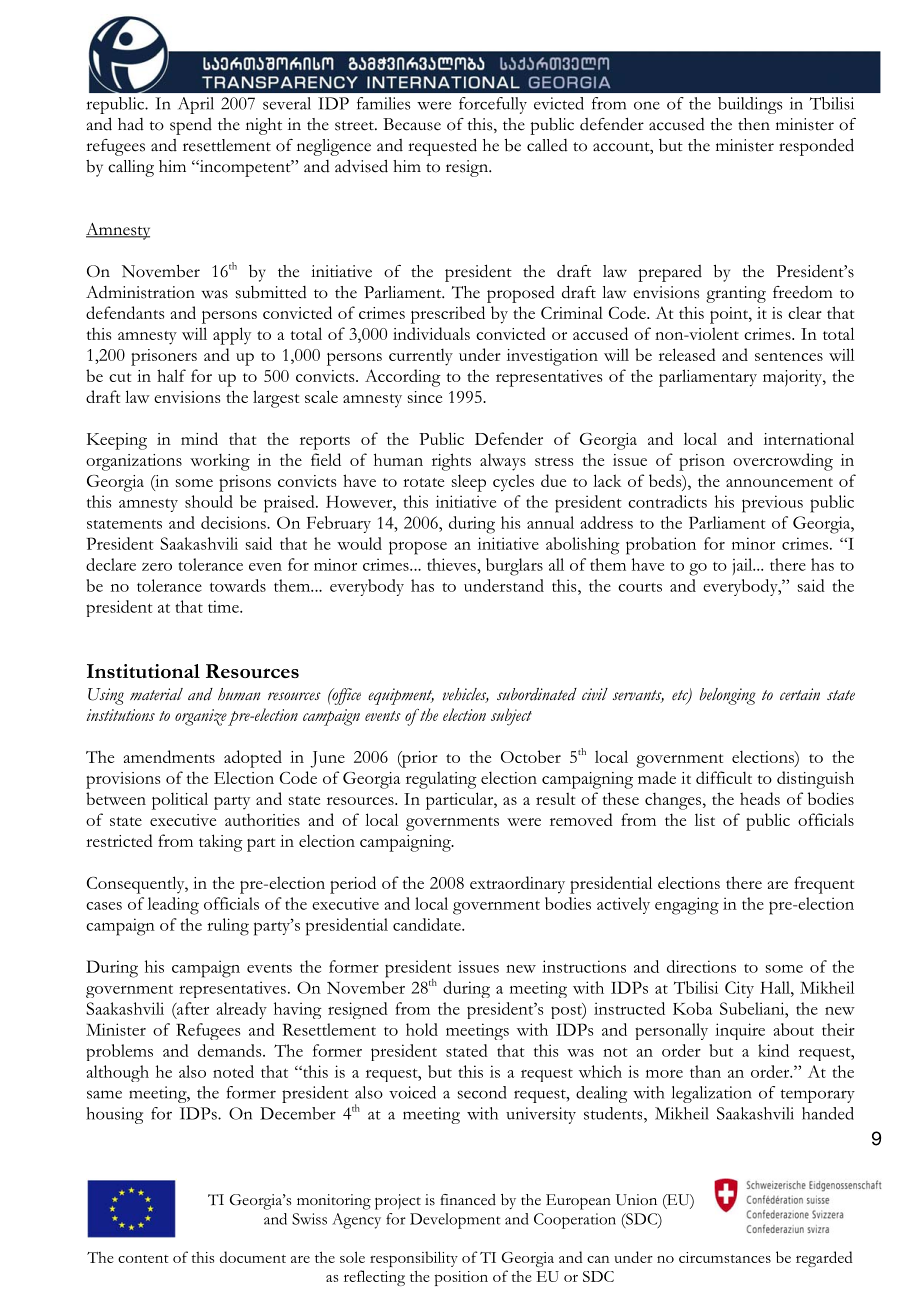 The image size is (924, 1308). I want to click on content, so click(143, 1259).
